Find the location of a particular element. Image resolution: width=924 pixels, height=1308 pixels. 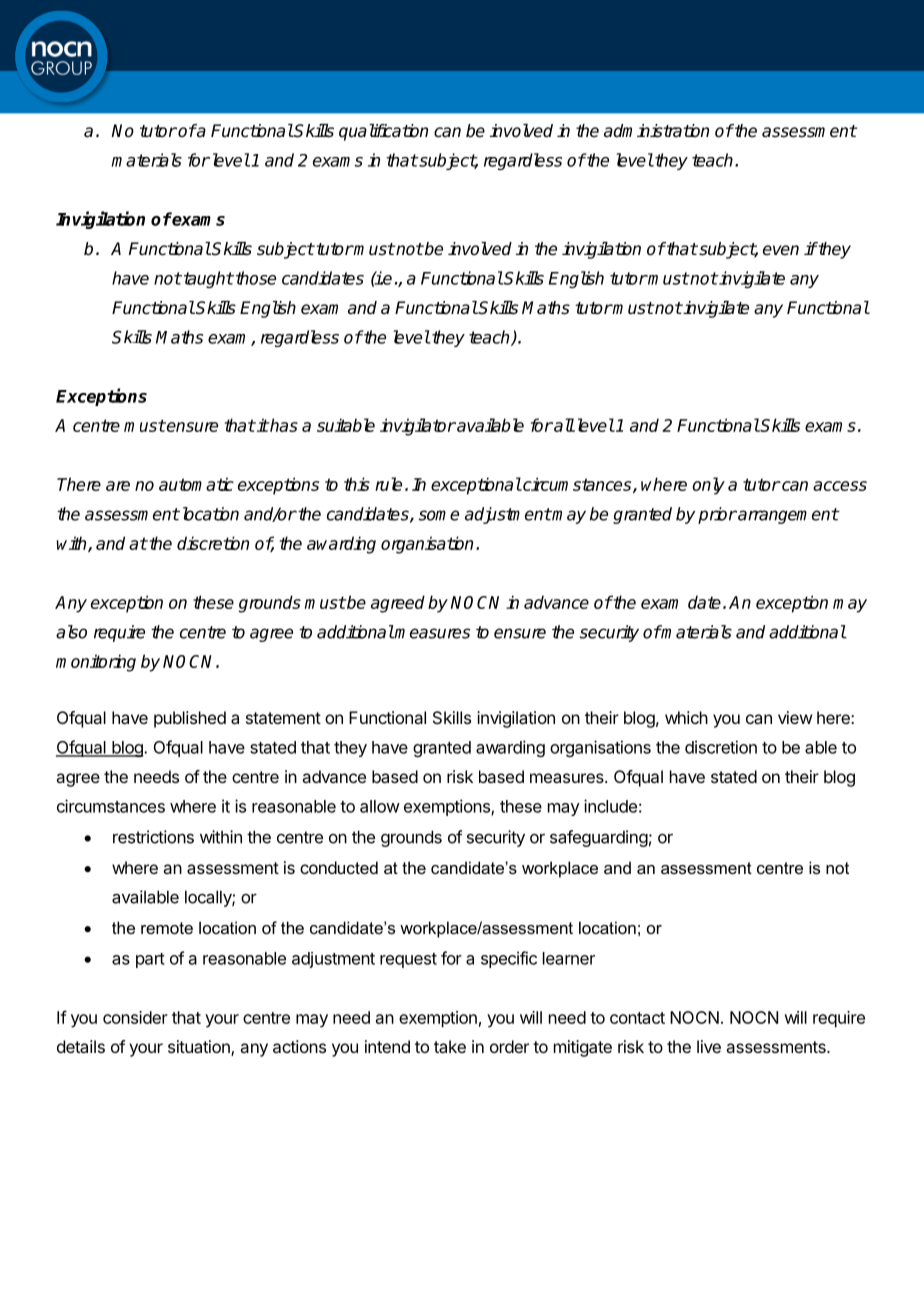

administration is located at coordinates (656, 131).
